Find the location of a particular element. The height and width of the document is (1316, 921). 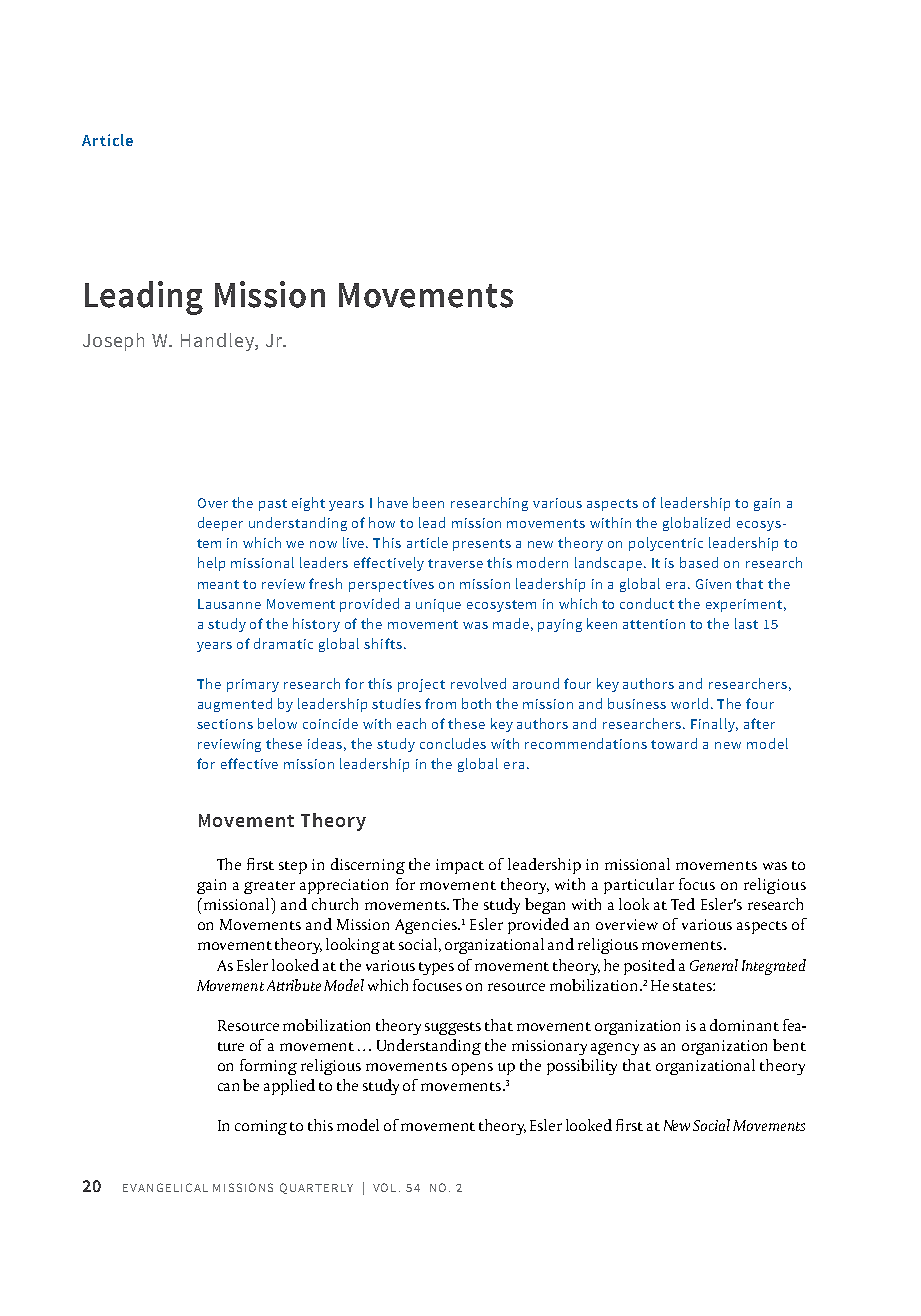

particular is located at coordinates (639, 886).
